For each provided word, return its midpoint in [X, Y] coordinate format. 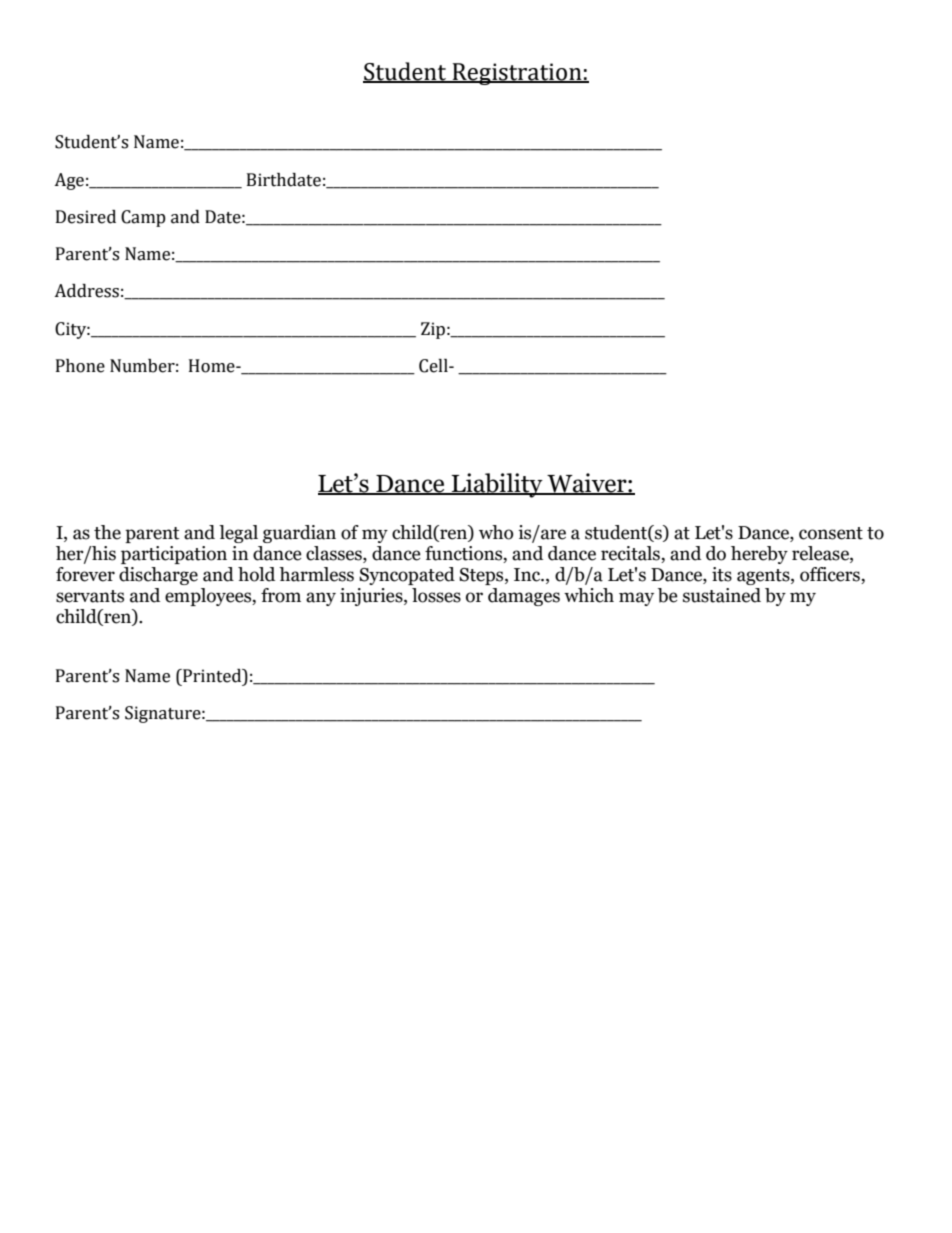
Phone [80, 366]
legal [238, 534]
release [821, 553]
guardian [299, 534]
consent [831, 533]
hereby [759, 555]
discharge [158, 576]
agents [764, 577]
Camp [143, 218]
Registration [517, 74]
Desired [86, 217]
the [107, 532]
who [496, 532]
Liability [497, 485]
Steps [482, 576]
